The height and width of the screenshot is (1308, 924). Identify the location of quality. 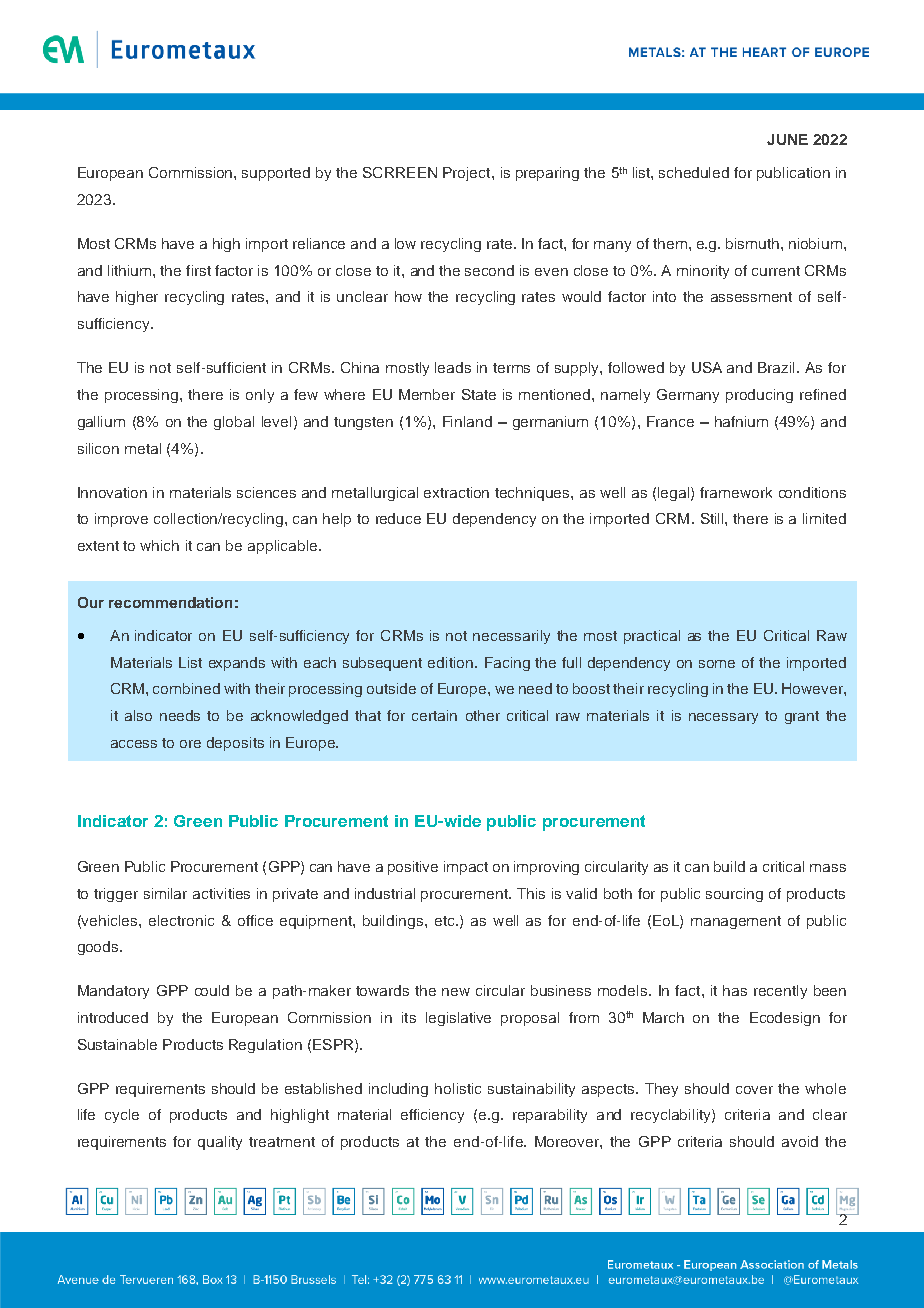
(220, 1143).
